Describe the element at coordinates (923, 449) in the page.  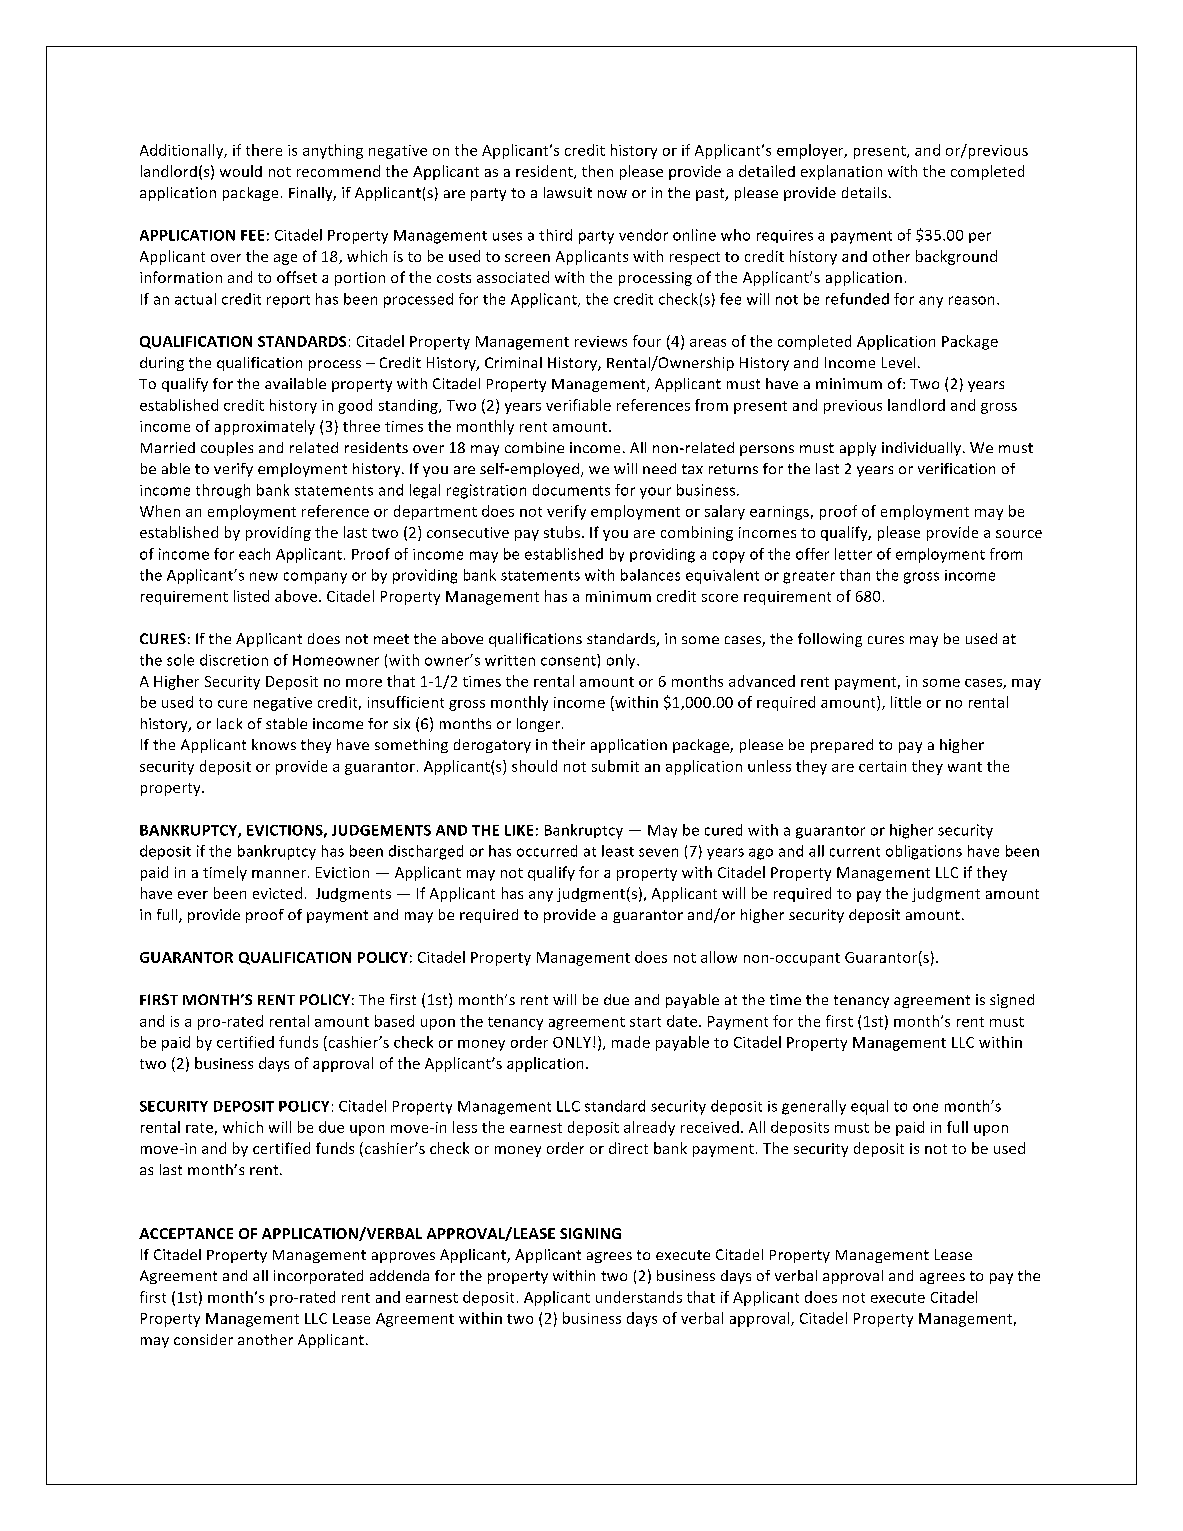
I see `individually` at that location.
